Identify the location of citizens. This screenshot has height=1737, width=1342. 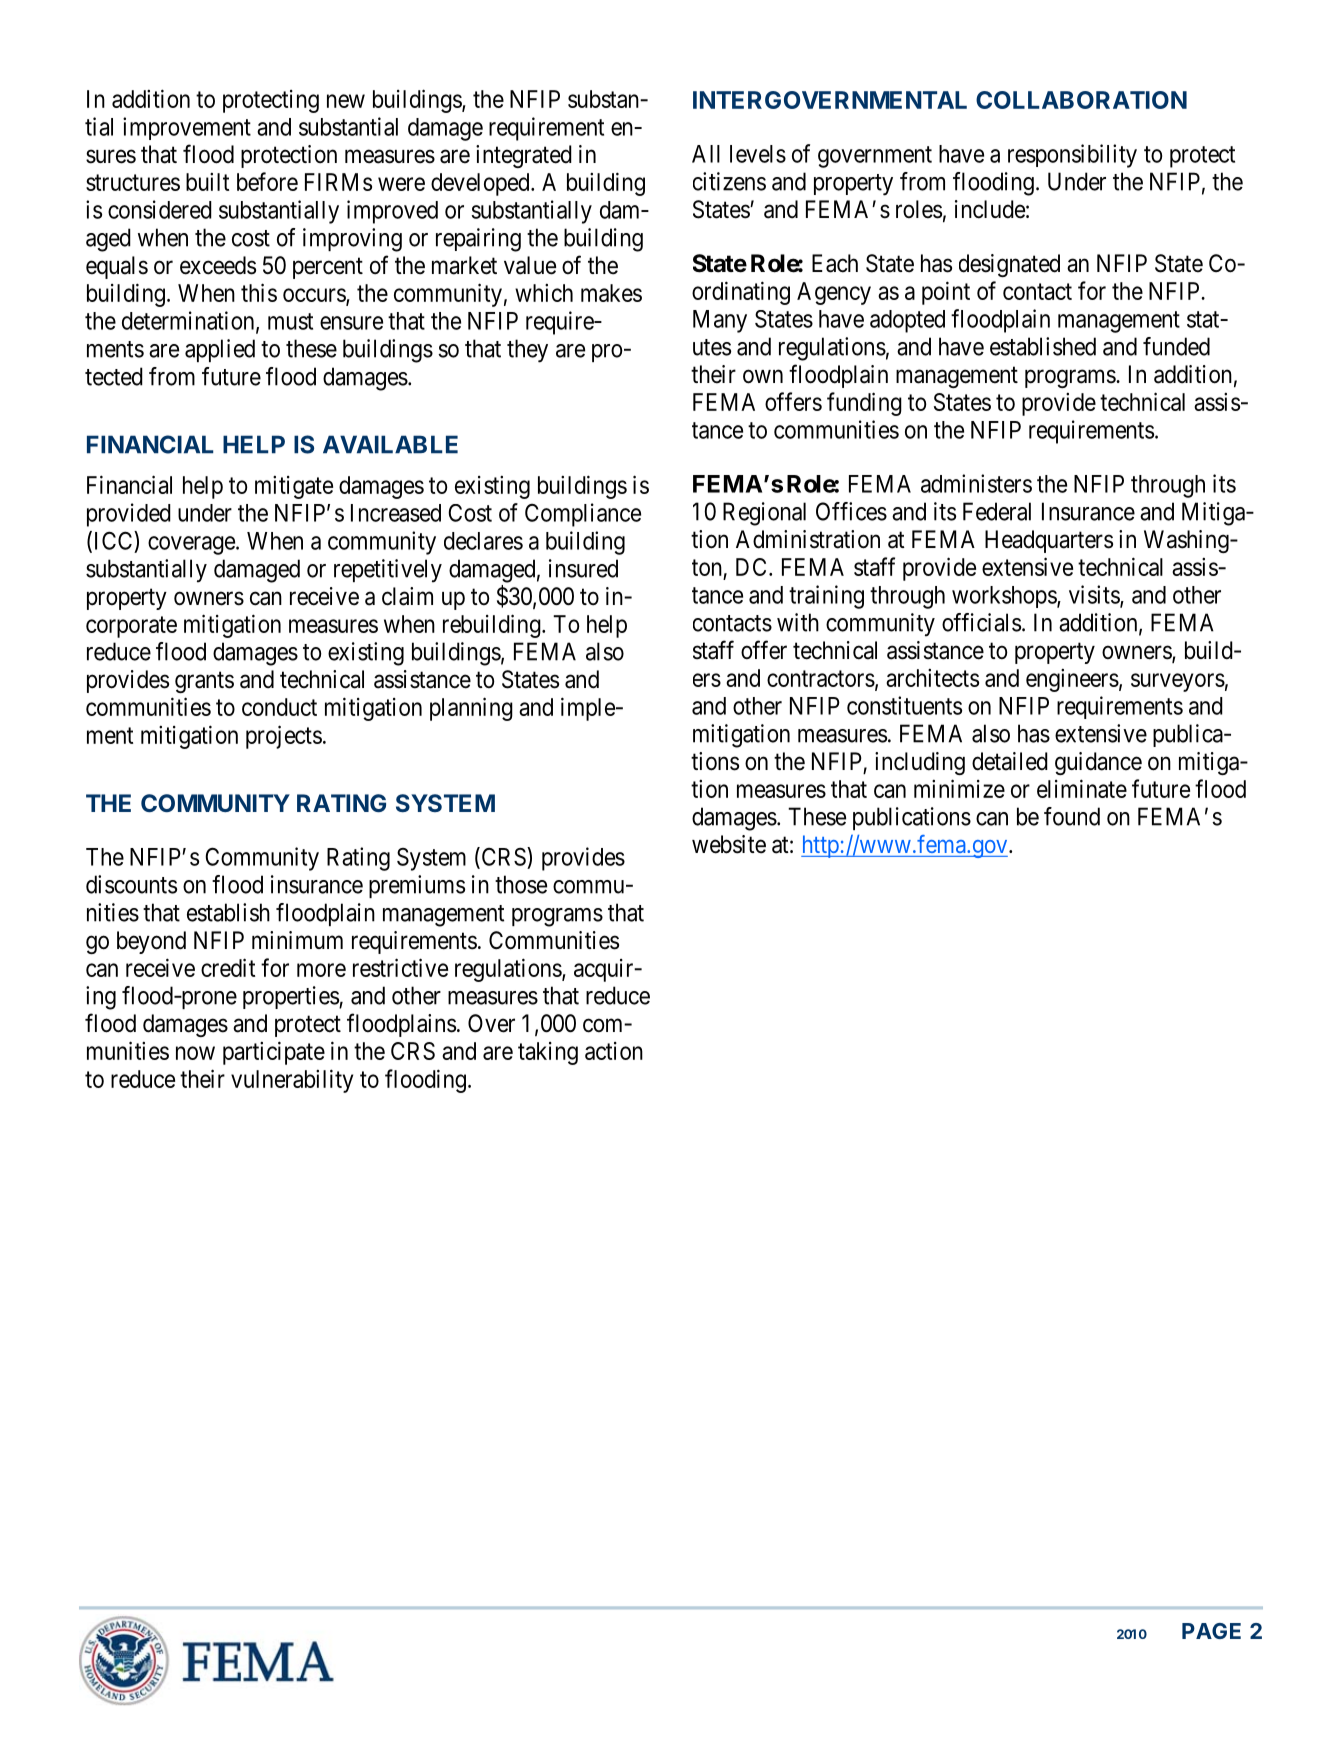
(729, 181).
